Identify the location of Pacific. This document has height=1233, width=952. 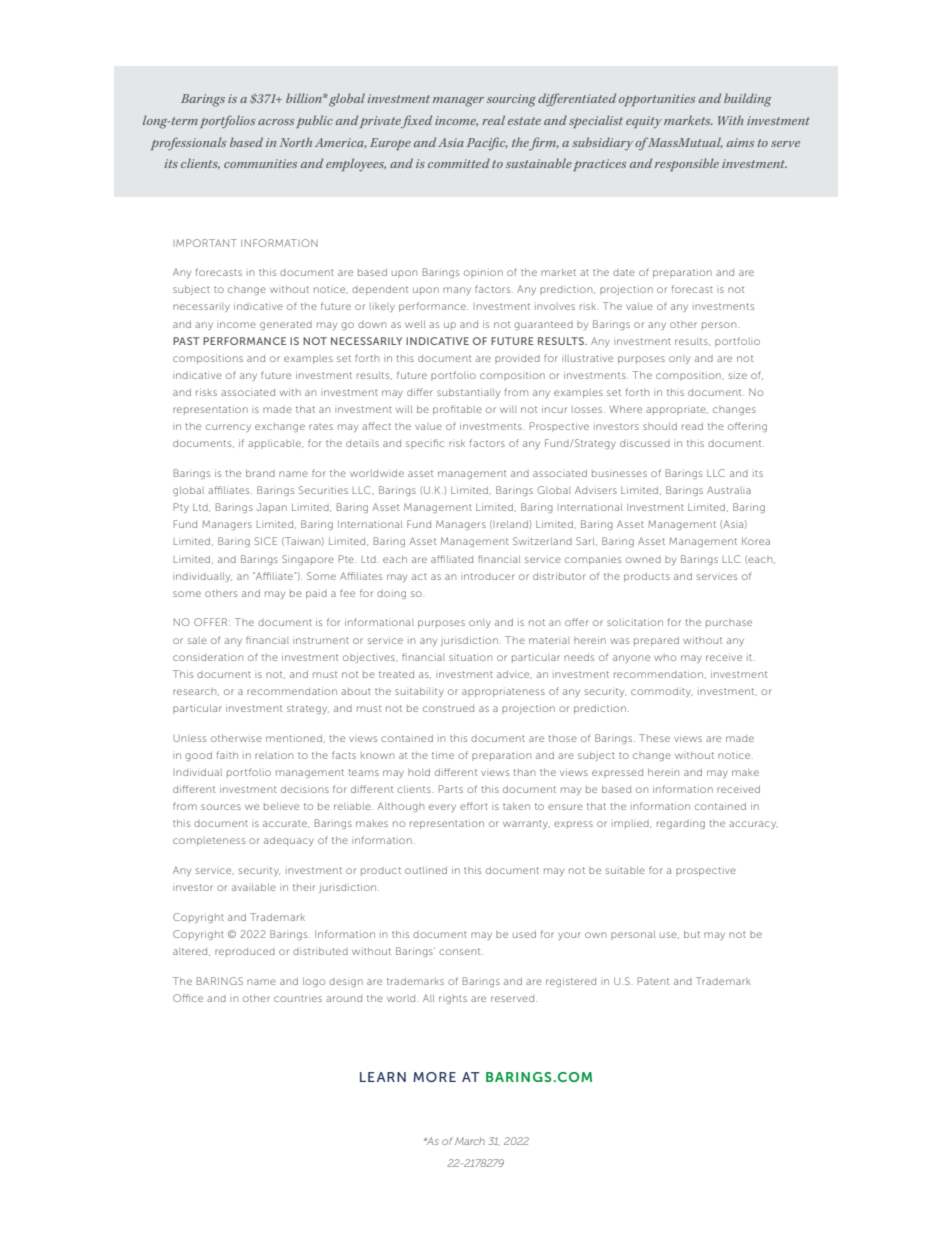
(487, 143).
